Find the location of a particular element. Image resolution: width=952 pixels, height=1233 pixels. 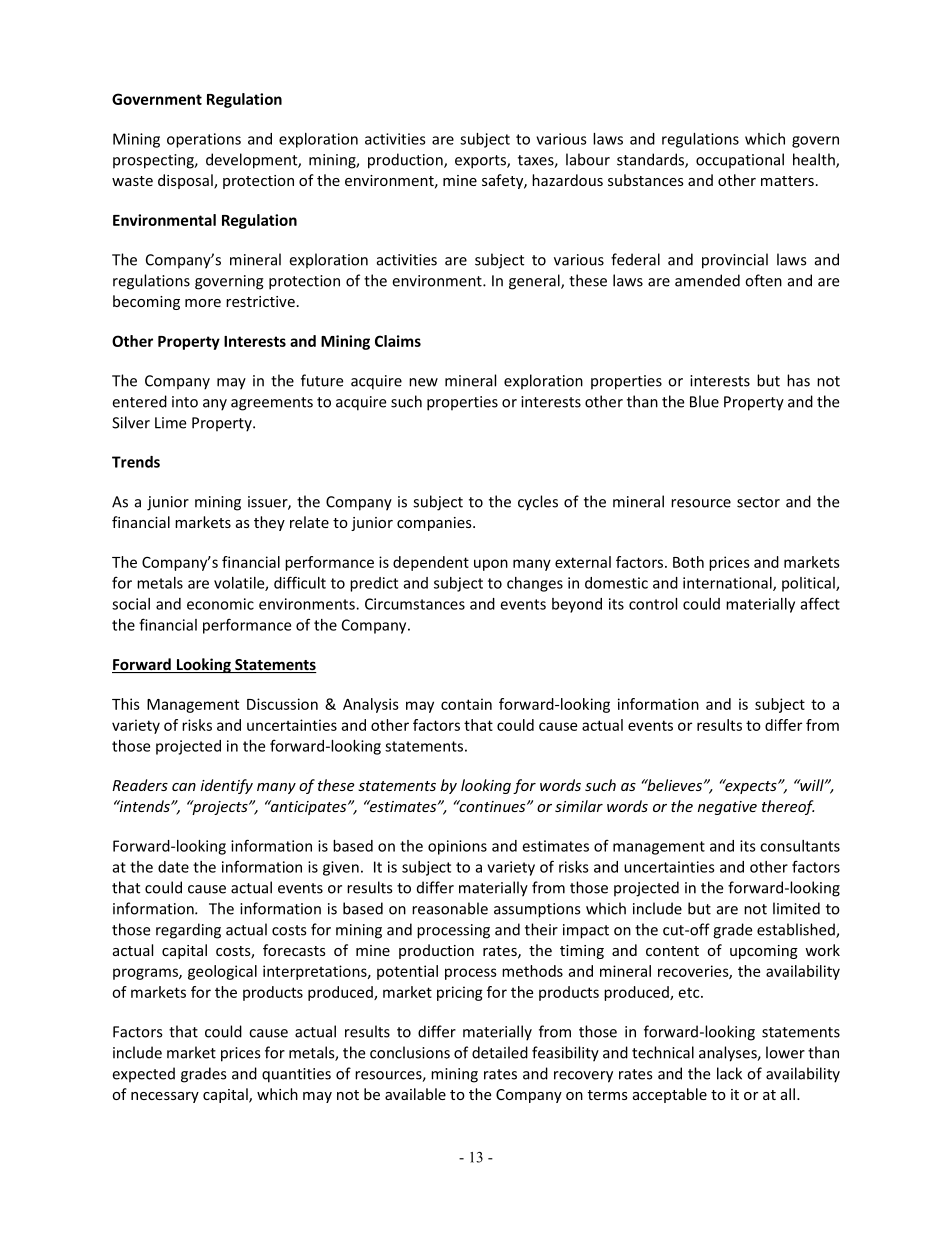

Circumstances is located at coordinates (415, 604).
